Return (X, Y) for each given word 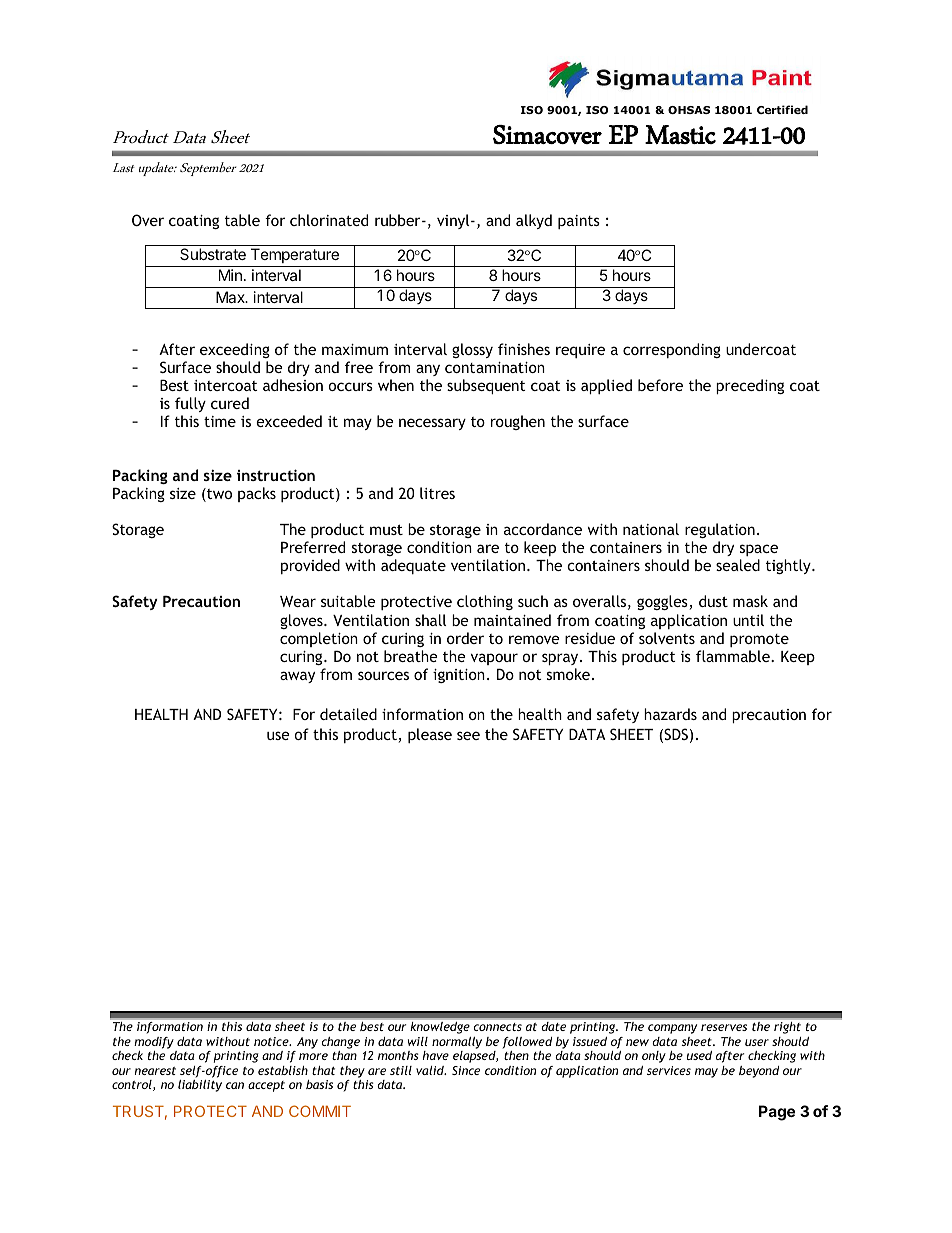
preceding (750, 386)
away (297, 677)
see (468, 735)
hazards (670, 714)
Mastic (680, 134)
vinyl (454, 221)
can (235, 1085)
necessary (432, 424)
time (220, 421)
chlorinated (329, 220)
